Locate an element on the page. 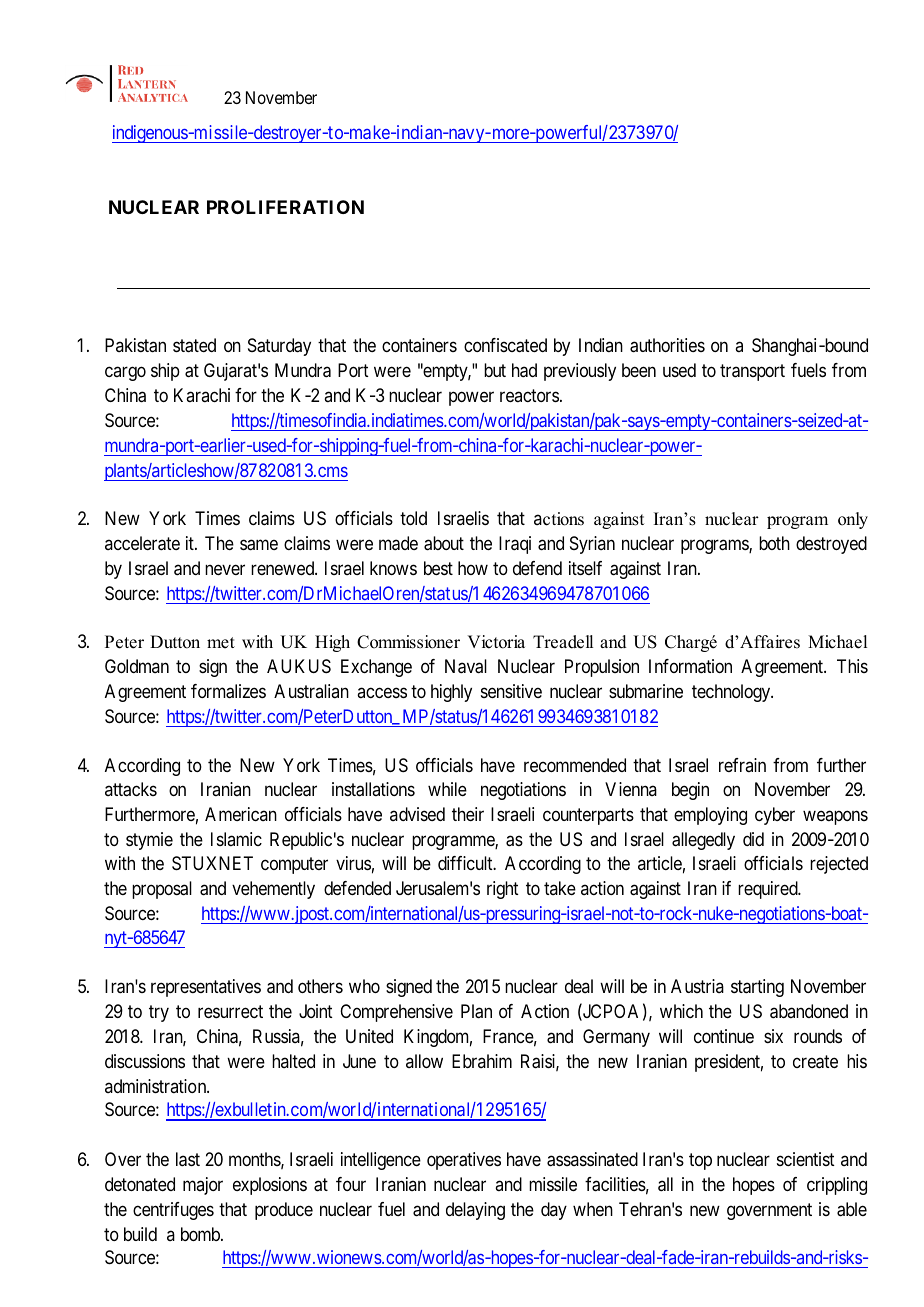  PROLIFERATION is located at coordinates (285, 207).
